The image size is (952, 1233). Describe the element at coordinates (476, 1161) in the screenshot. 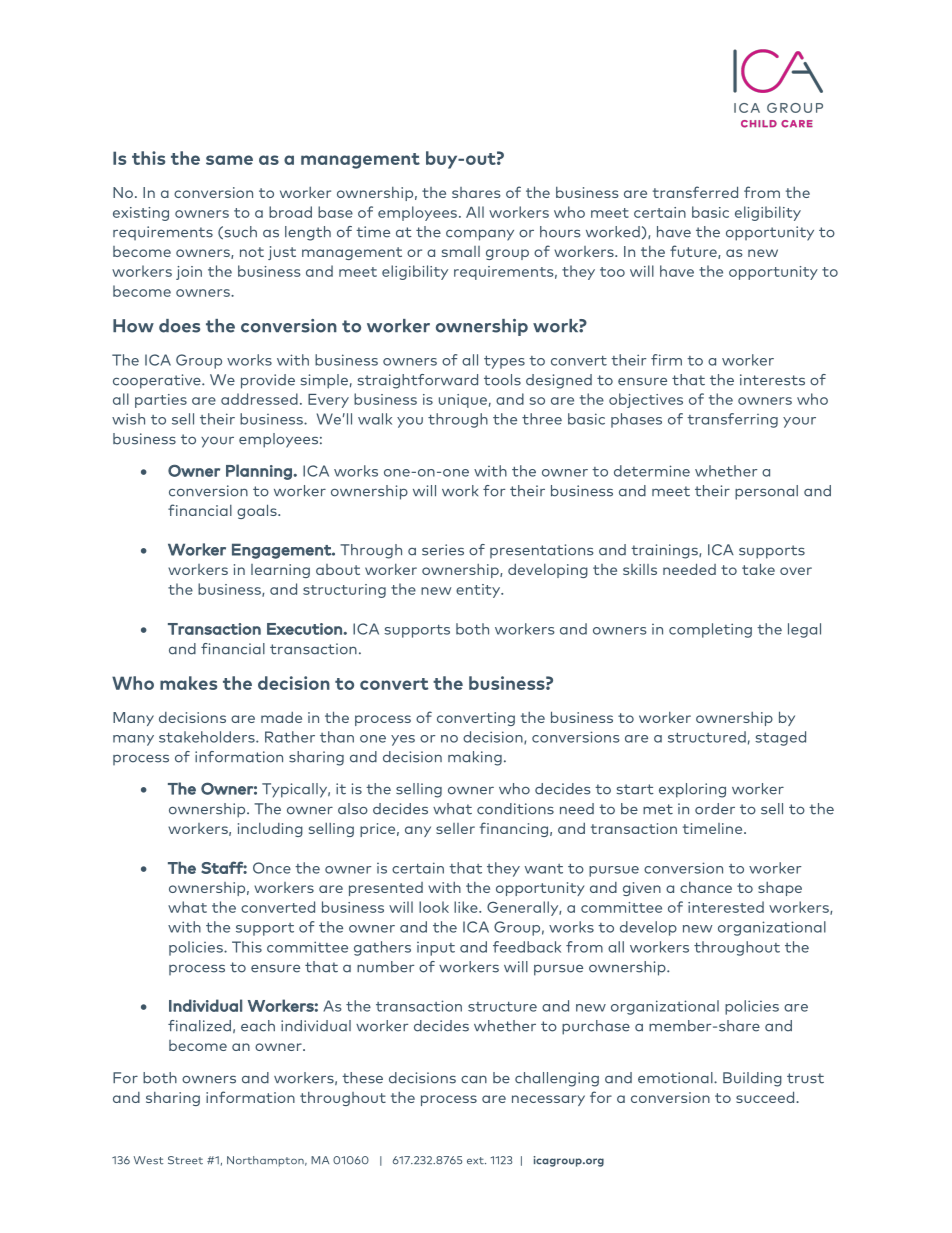

I see `ext` at that location.
